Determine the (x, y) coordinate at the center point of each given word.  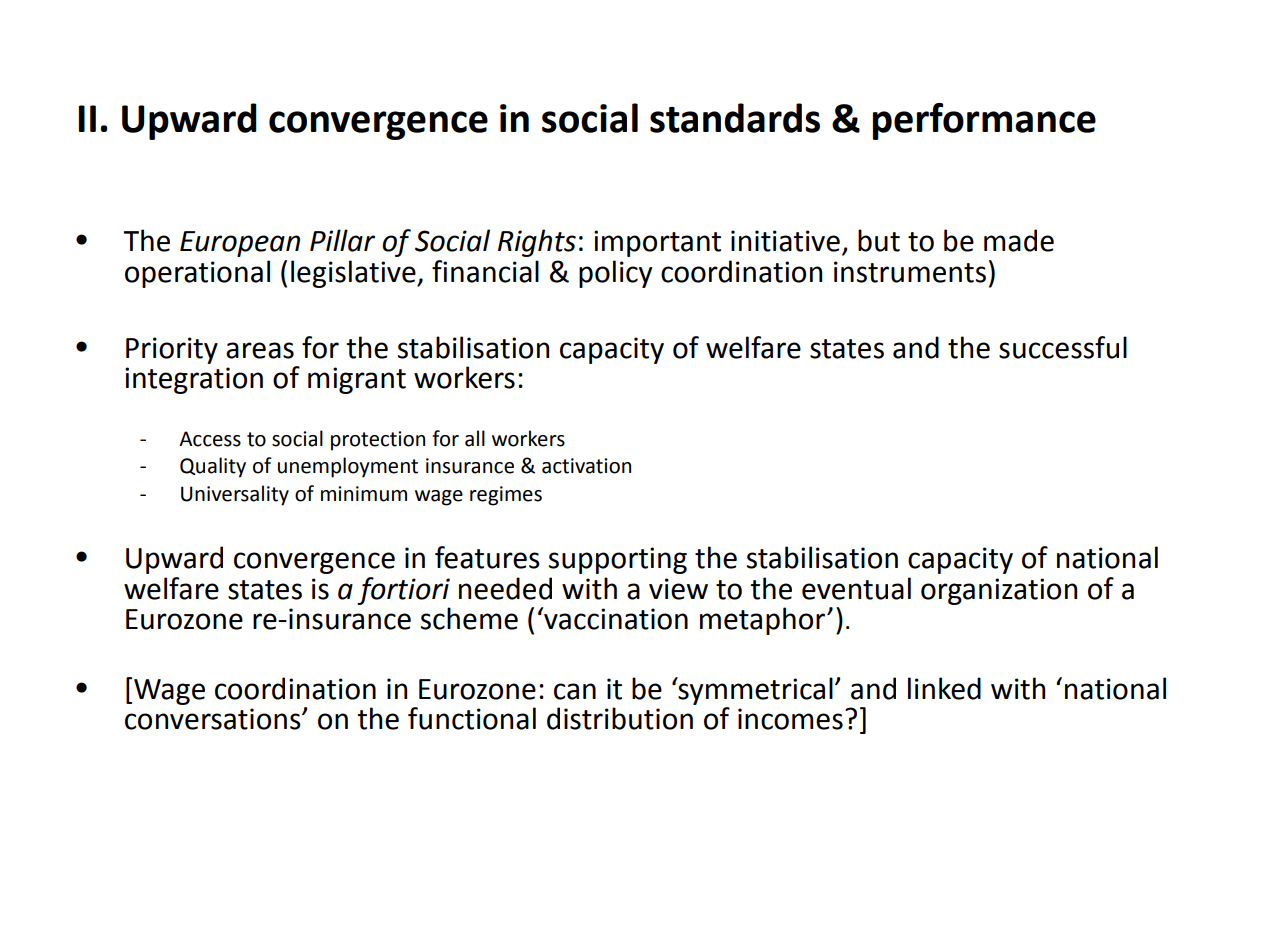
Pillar (342, 240)
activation (586, 466)
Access (210, 439)
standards (735, 118)
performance (984, 121)
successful (1063, 347)
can (575, 691)
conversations (214, 719)
